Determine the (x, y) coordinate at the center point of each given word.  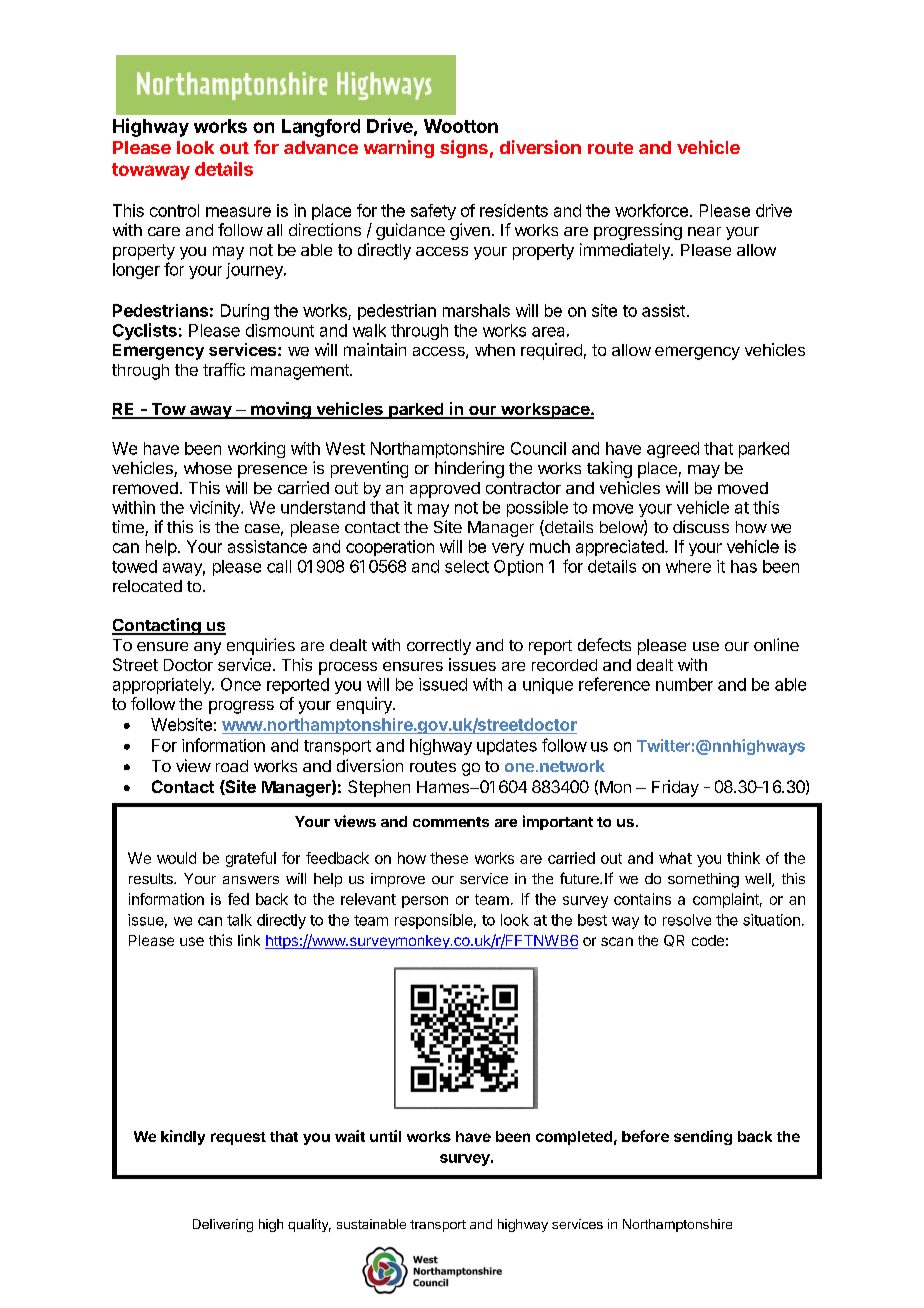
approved (445, 490)
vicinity (216, 509)
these (449, 858)
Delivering (223, 1225)
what (675, 858)
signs (464, 149)
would (176, 858)
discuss (701, 526)
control (174, 210)
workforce (651, 210)
